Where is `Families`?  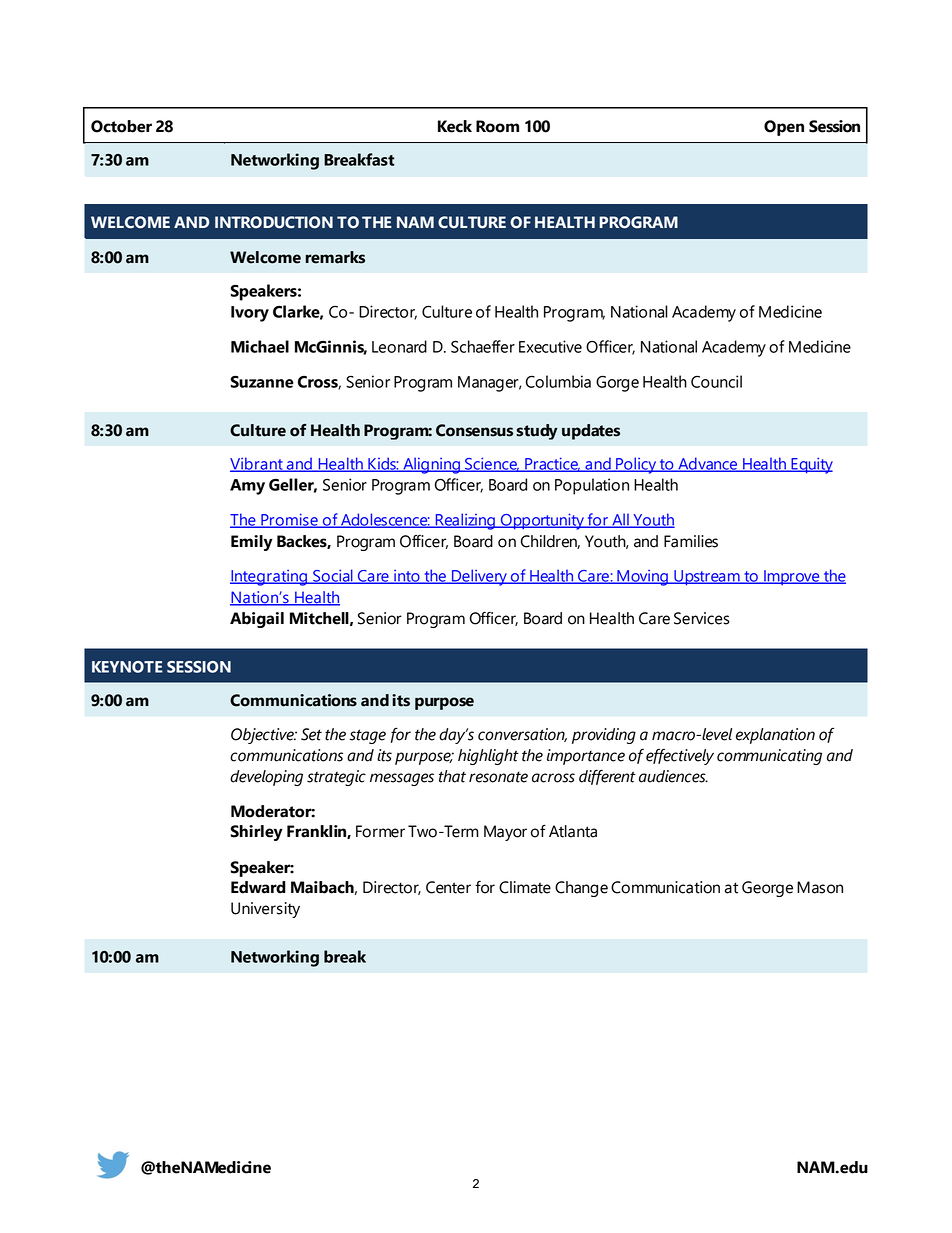 Families is located at coordinates (691, 541).
